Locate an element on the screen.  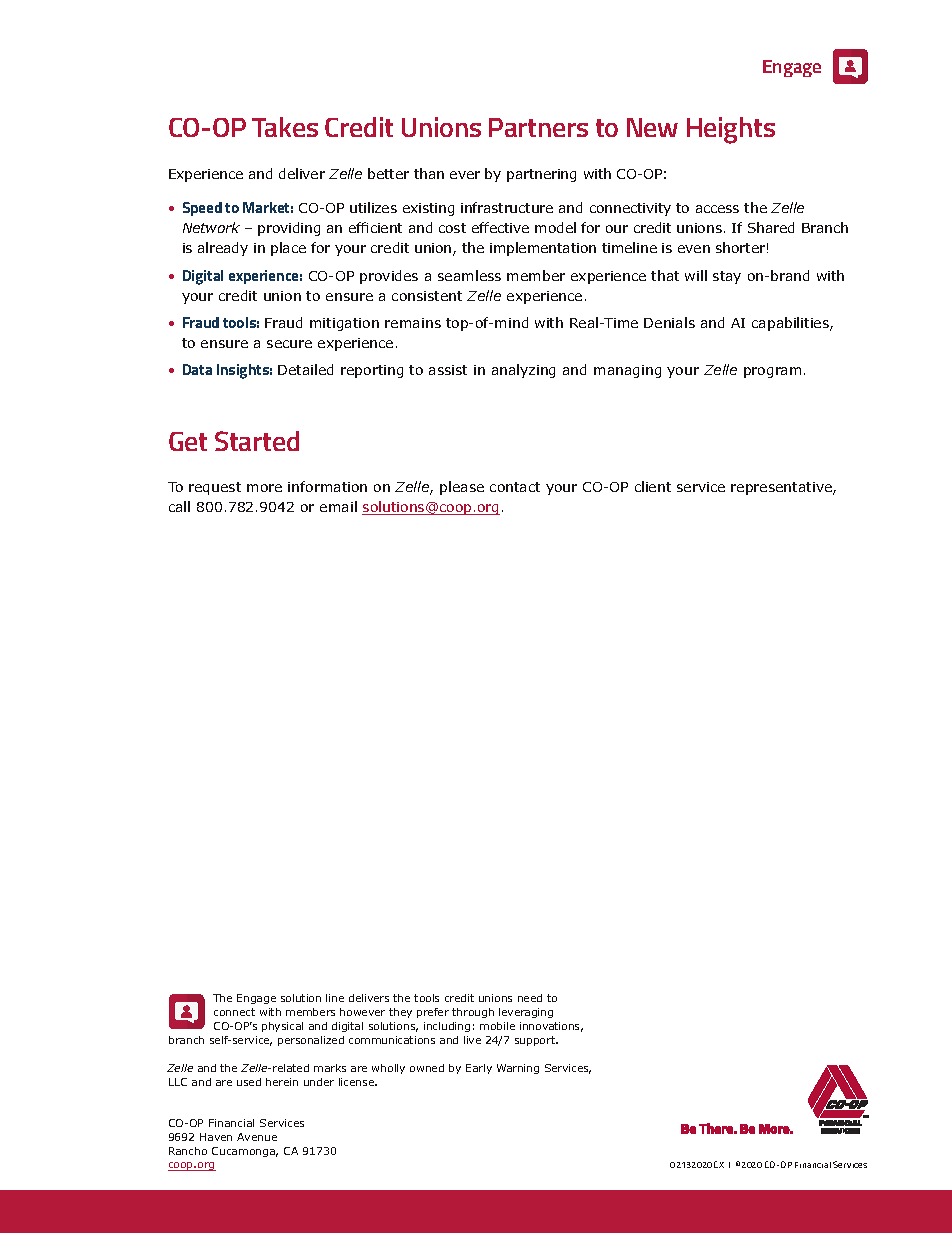
assist is located at coordinates (448, 370).
